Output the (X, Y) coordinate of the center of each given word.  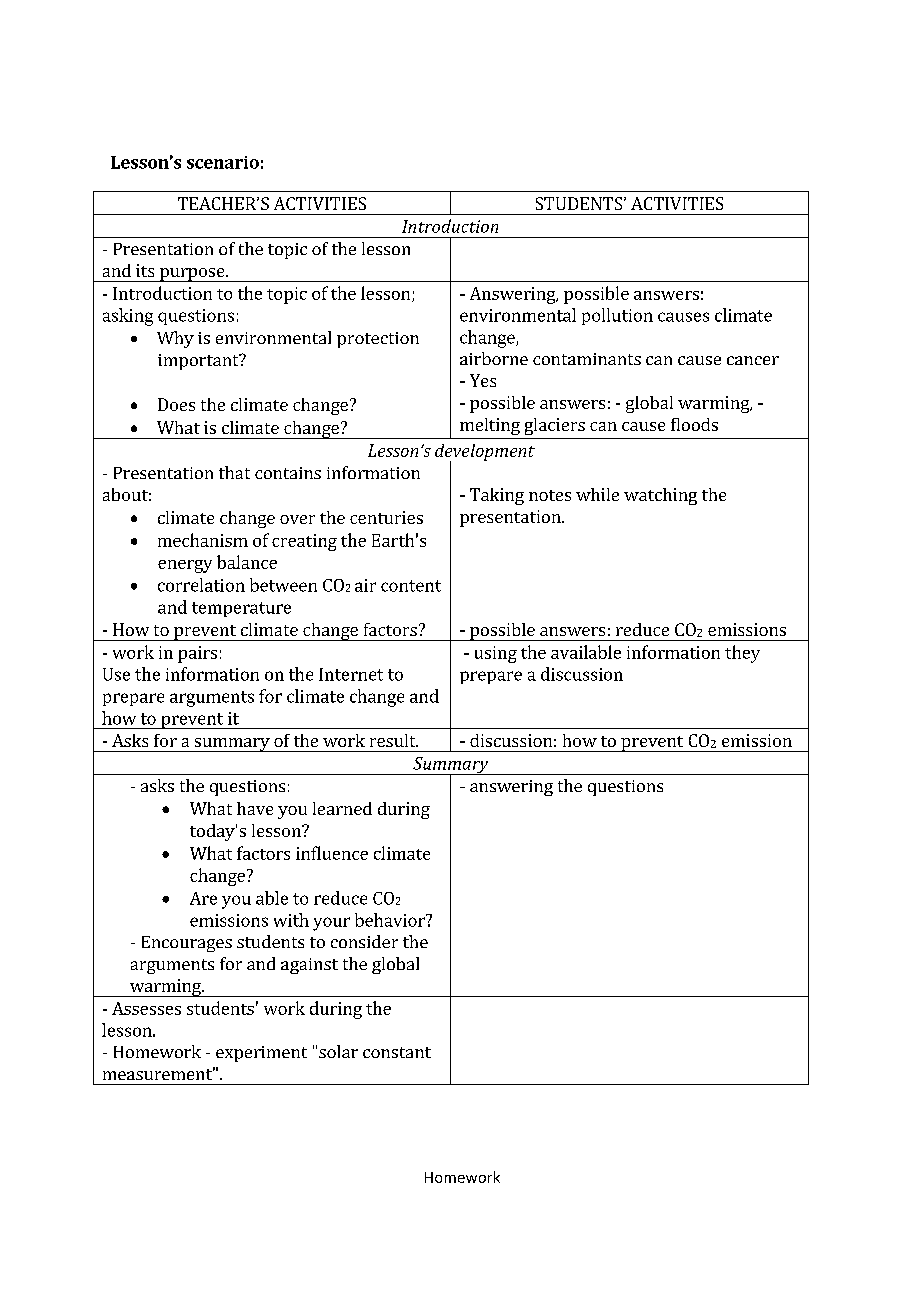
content (411, 586)
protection (378, 340)
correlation (201, 585)
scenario (223, 162)
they (742, 654)
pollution (617, 316)
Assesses (146, 1008)
